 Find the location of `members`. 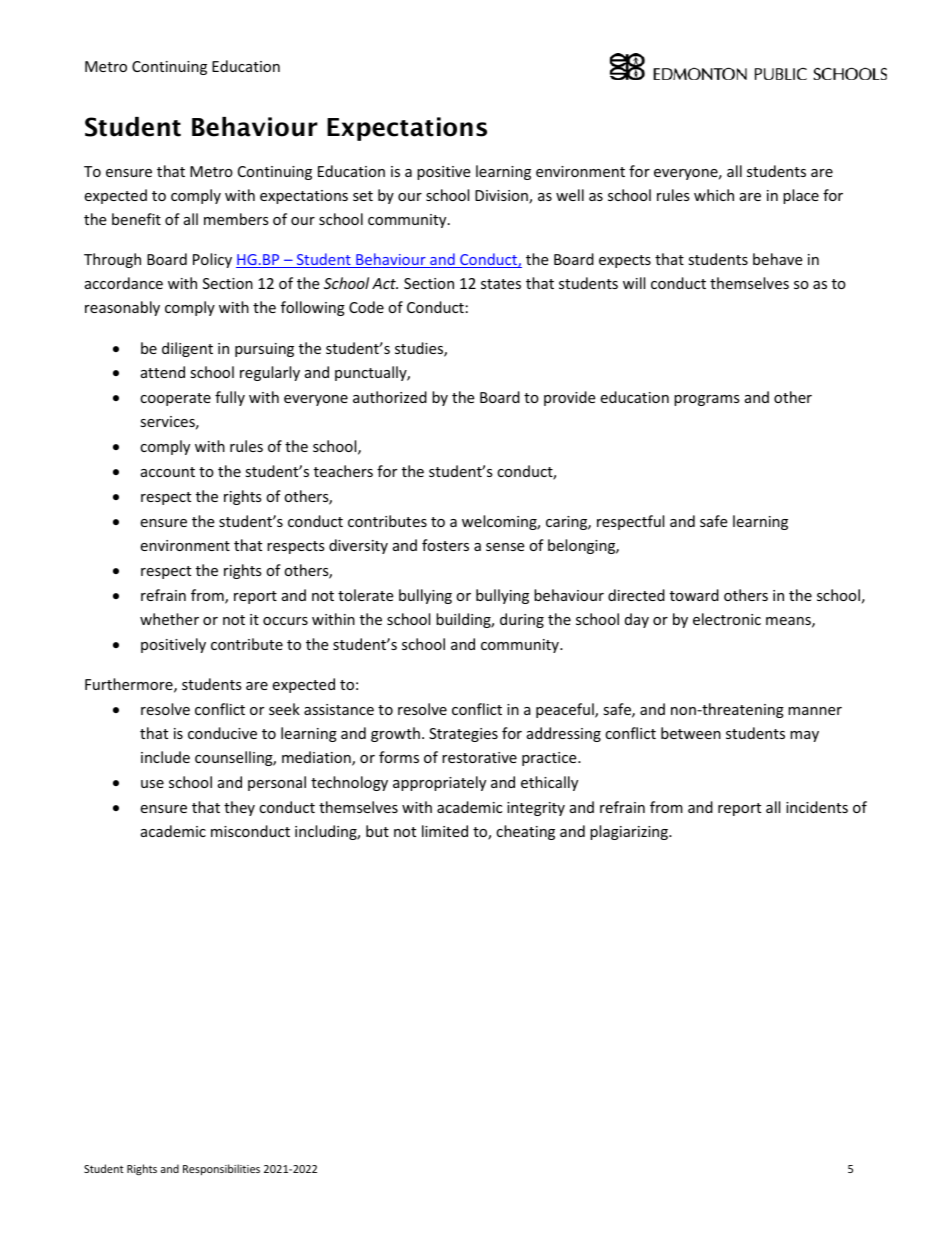

members is located at coordinates (236, 219).
